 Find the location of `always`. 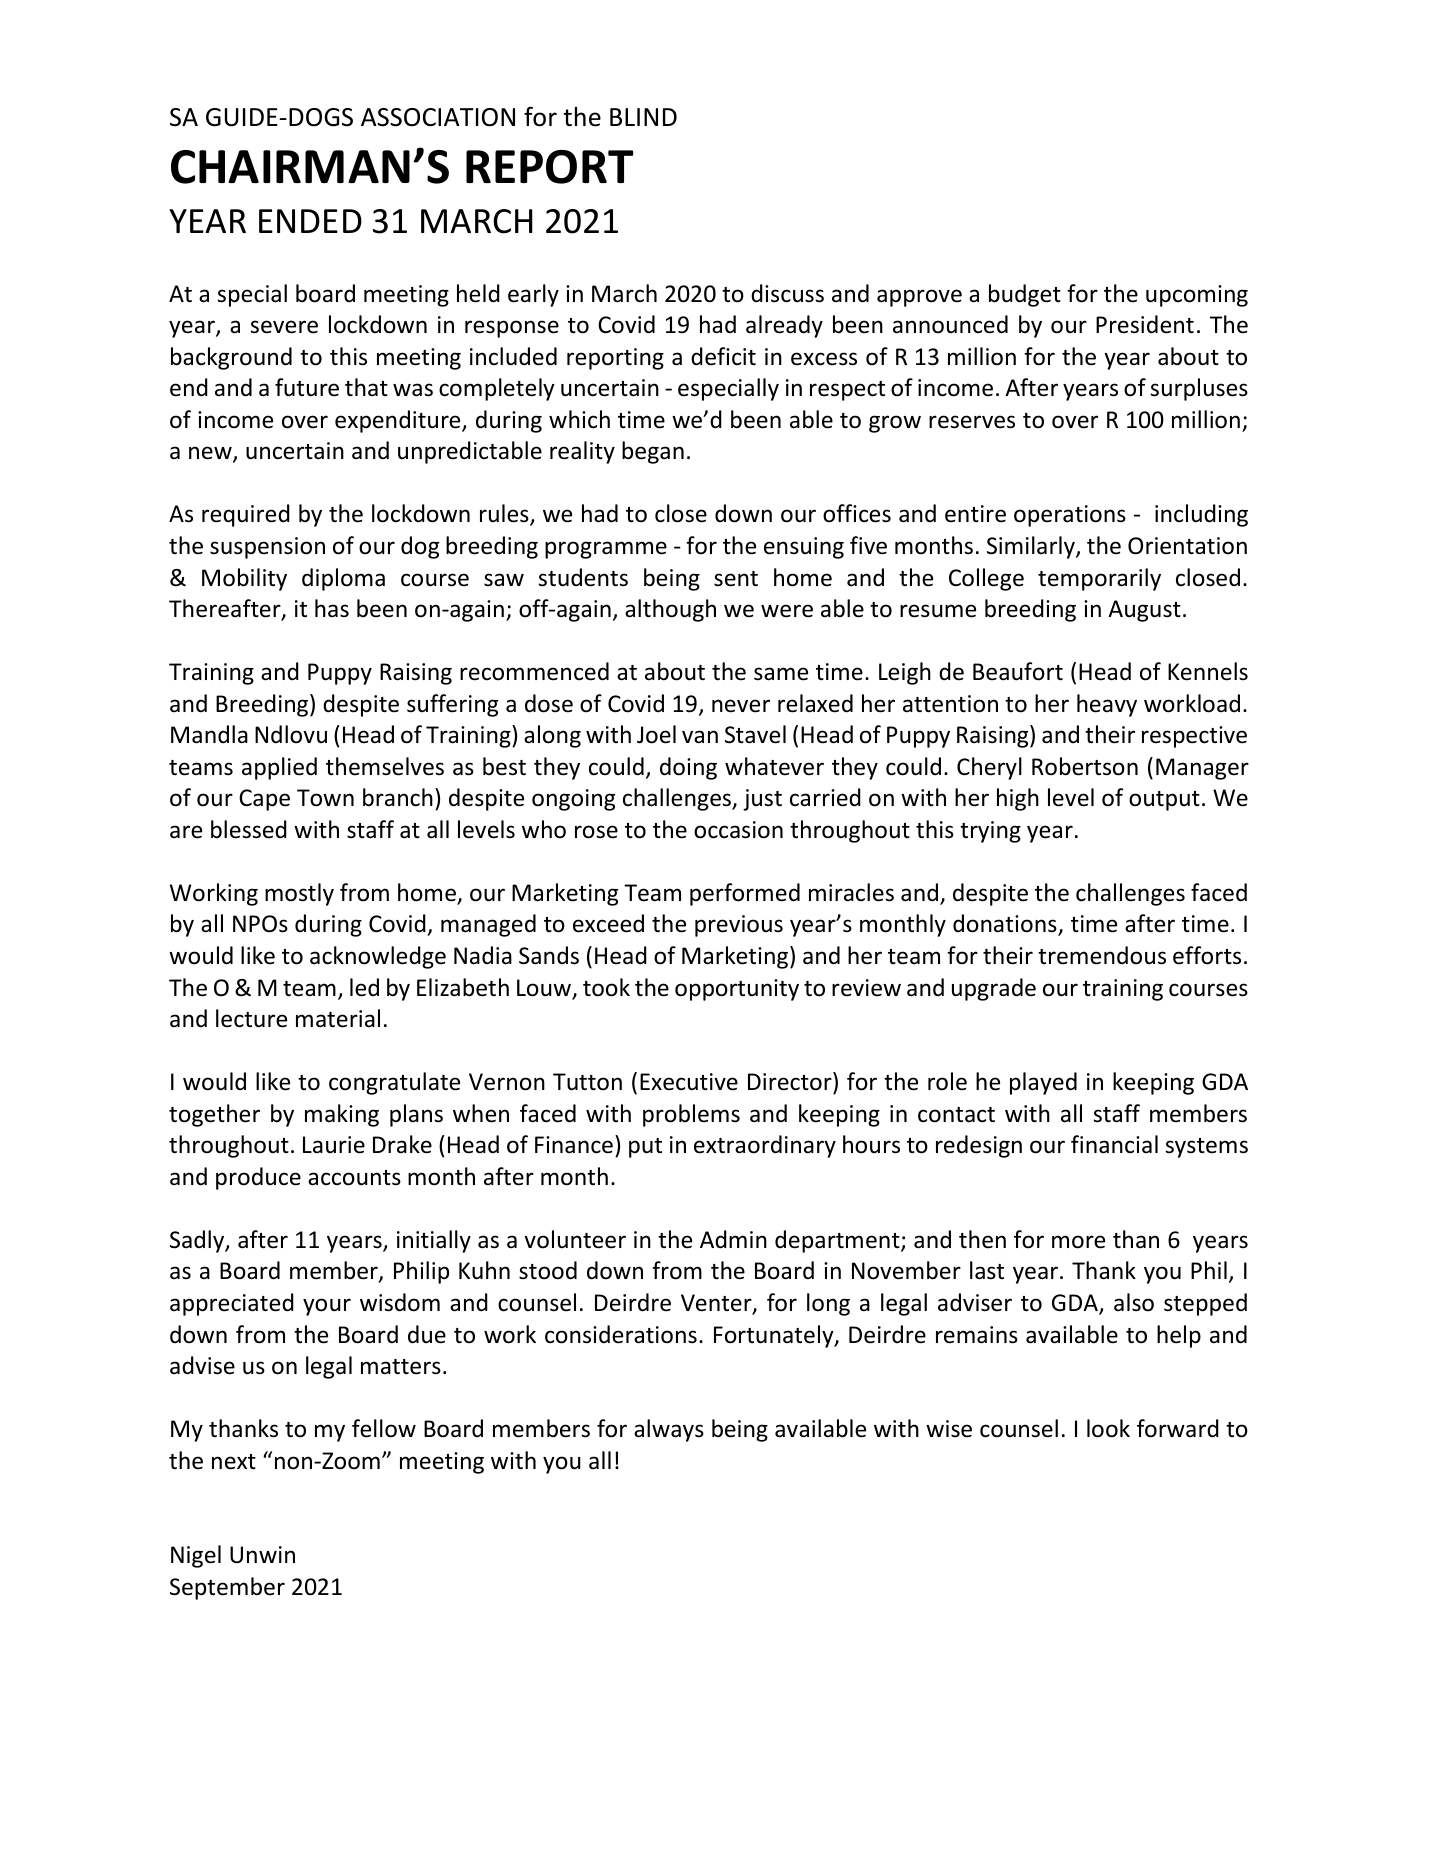

always is located at coordinates (669, 1430).
